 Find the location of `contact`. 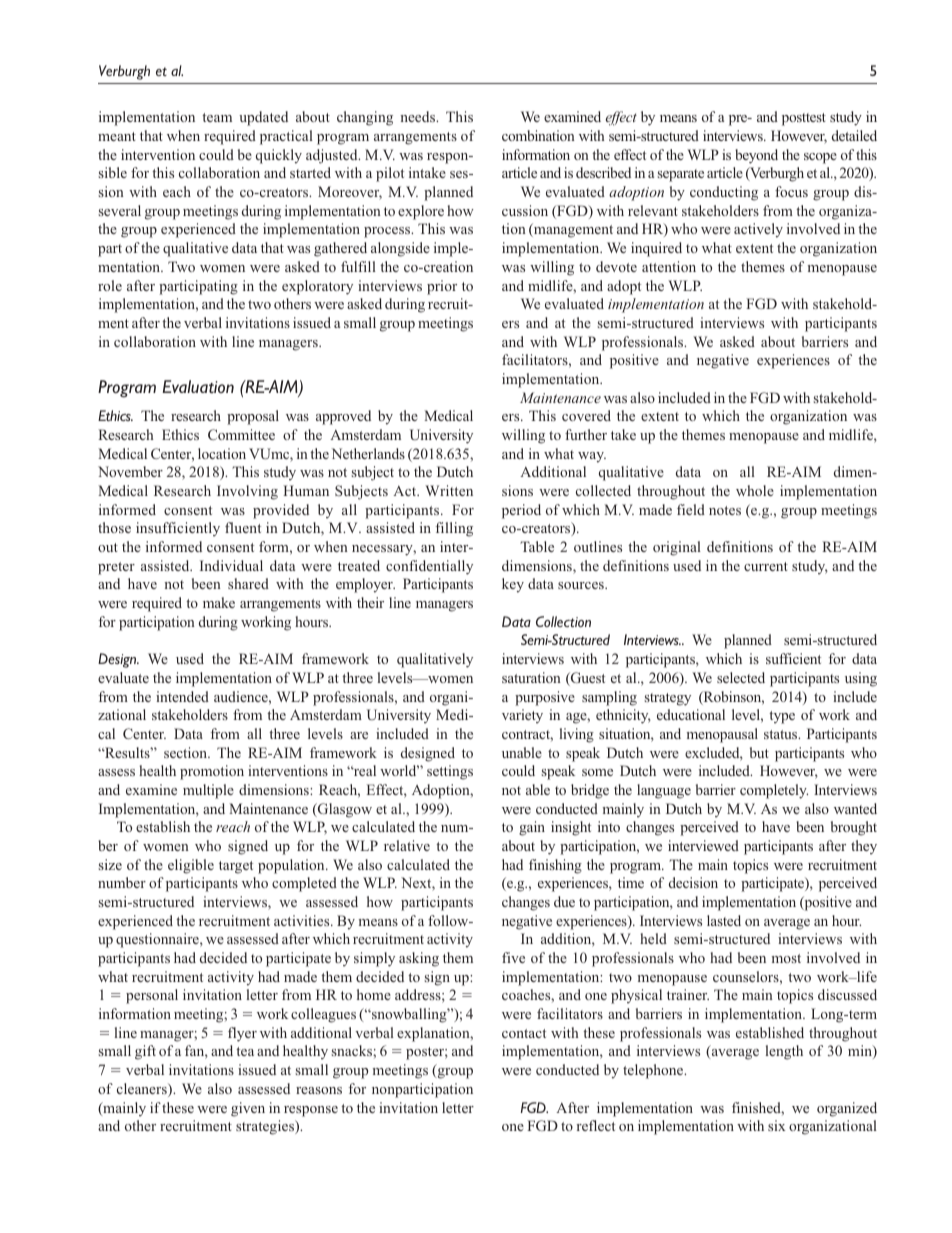

contact is located at coordinates (524, 1033).
